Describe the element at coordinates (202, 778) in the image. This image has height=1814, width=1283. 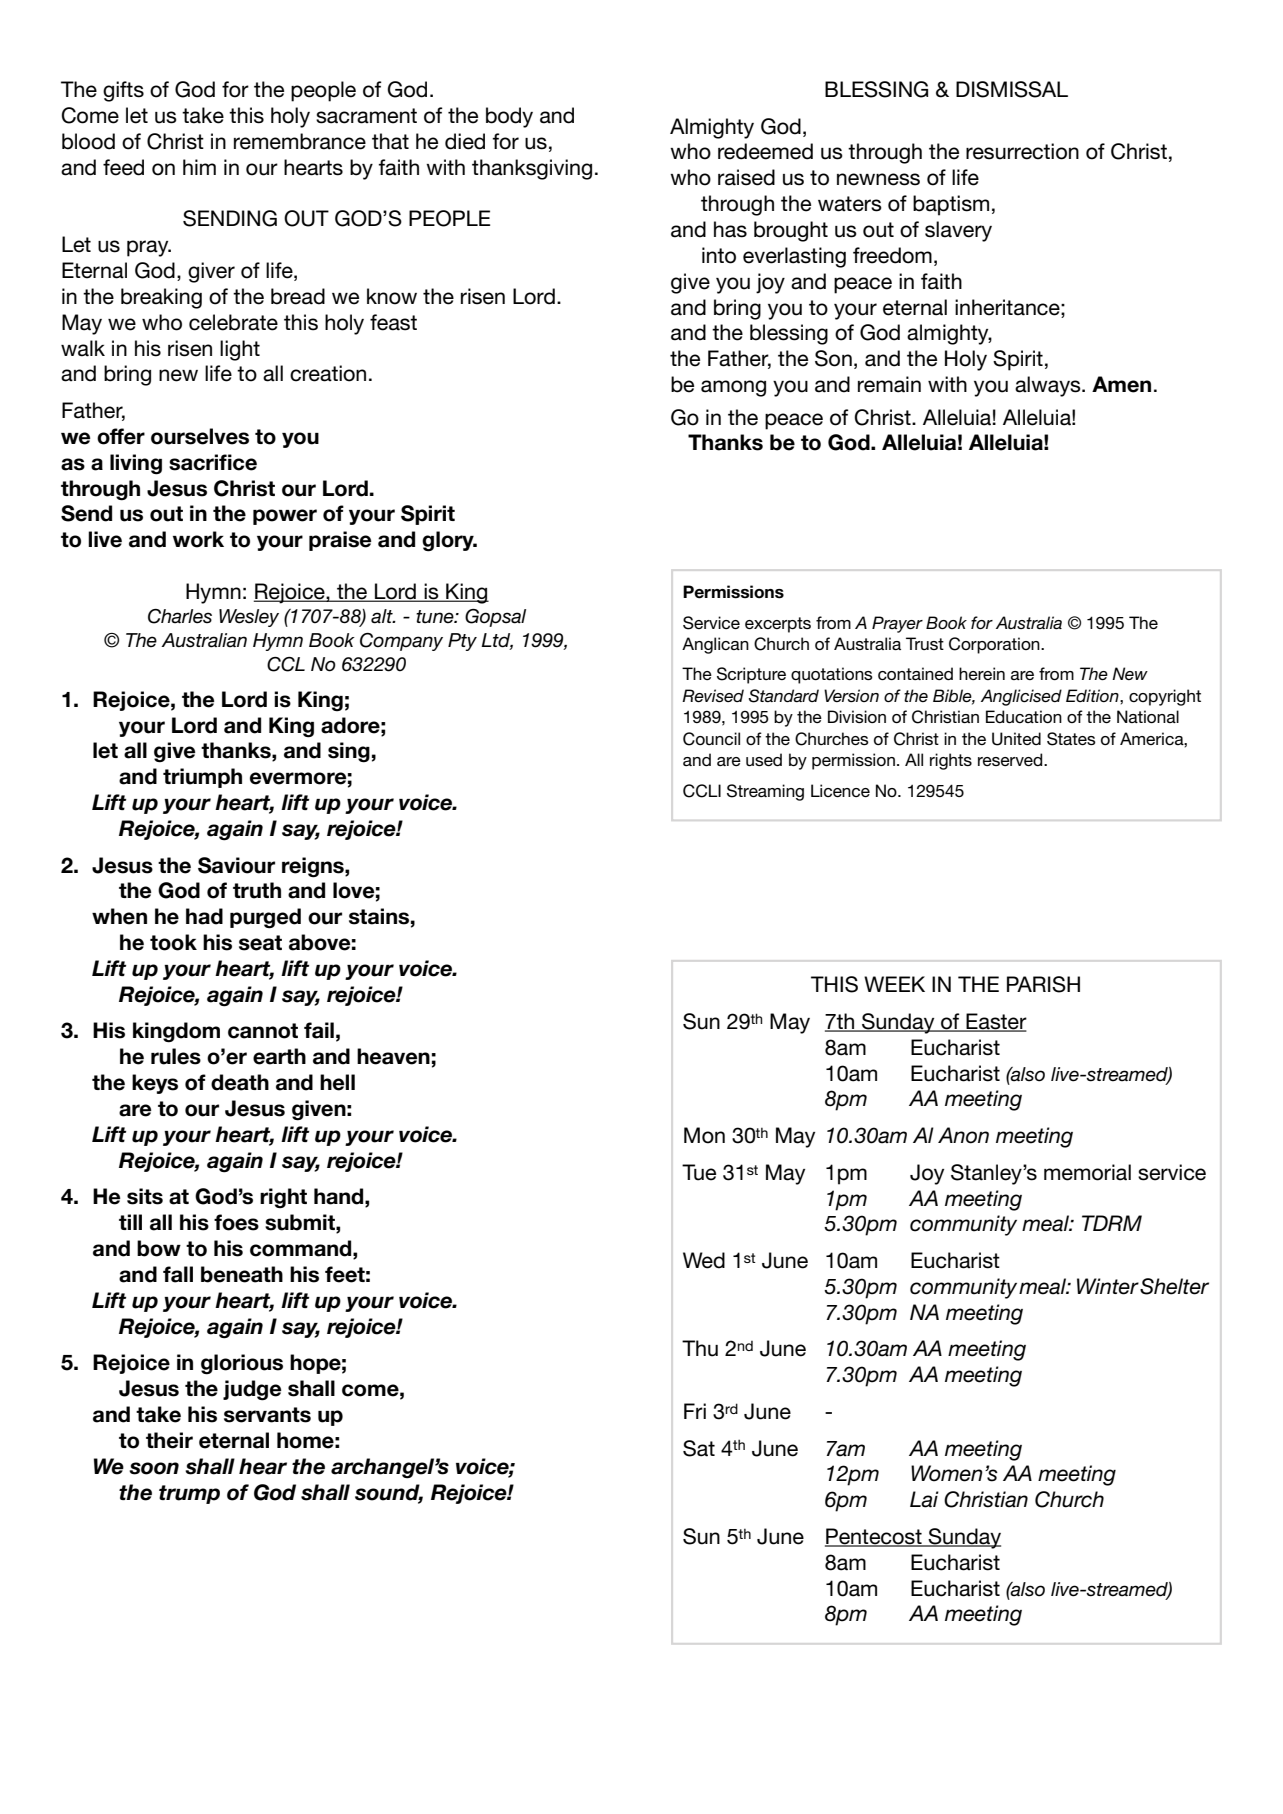
I see `triumph` at that location.
